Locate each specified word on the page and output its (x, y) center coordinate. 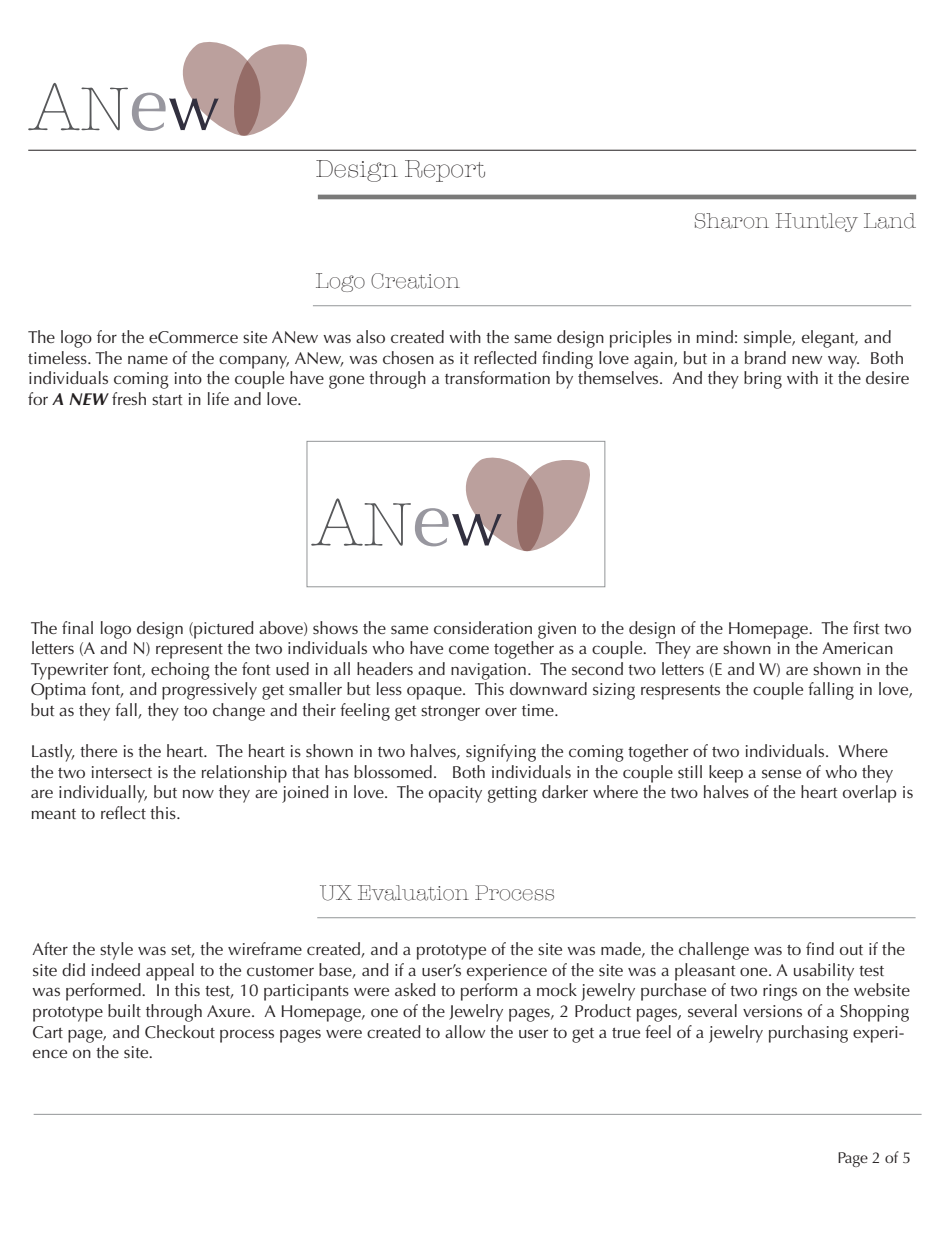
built (124, 1010)
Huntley (817, 222)
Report (445, 171)
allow (465, 1031)
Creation (415, 281)
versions (772, 1011)
